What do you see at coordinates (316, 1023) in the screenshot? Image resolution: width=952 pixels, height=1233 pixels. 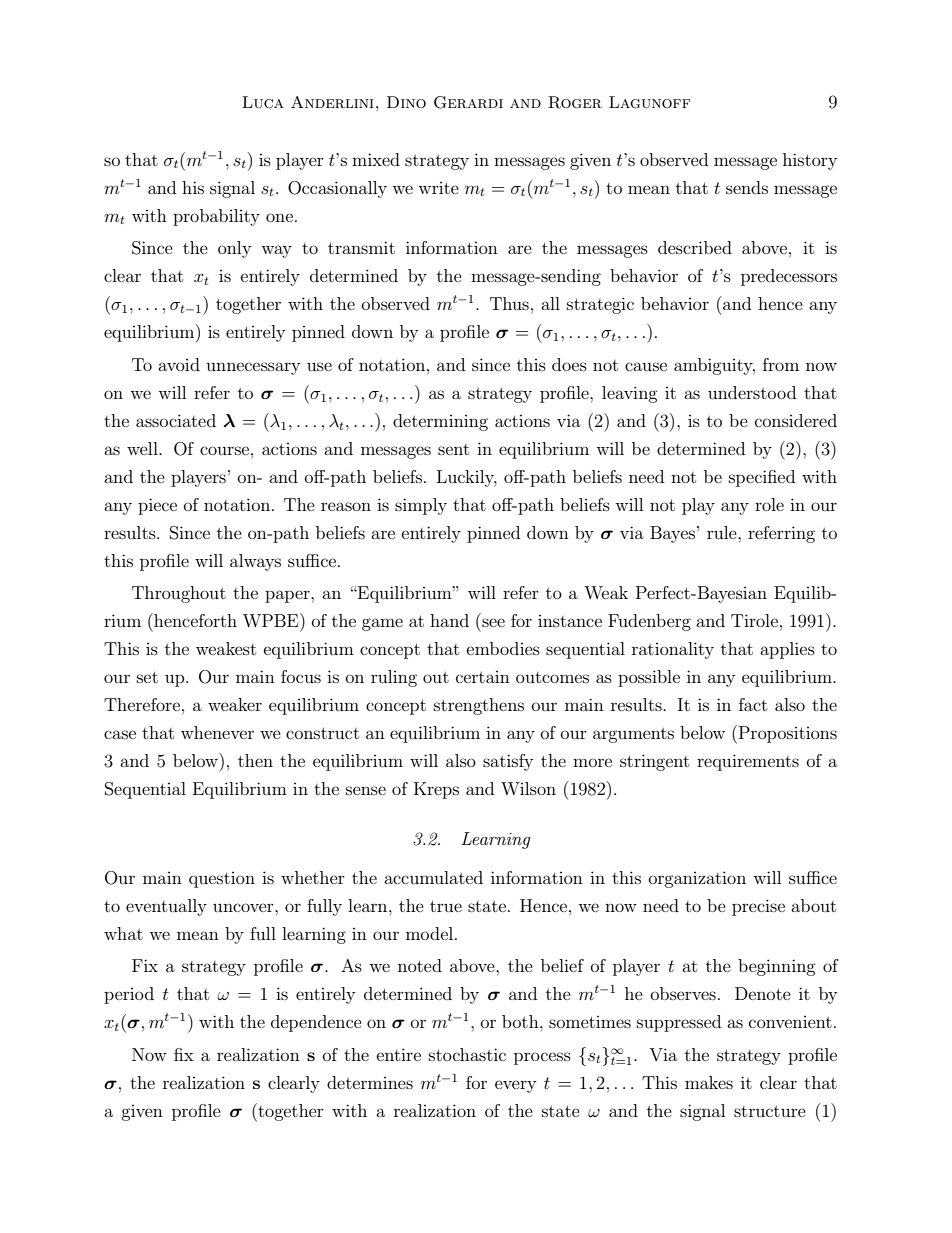 I see `dependence` at bounding box center [316, 1023].
